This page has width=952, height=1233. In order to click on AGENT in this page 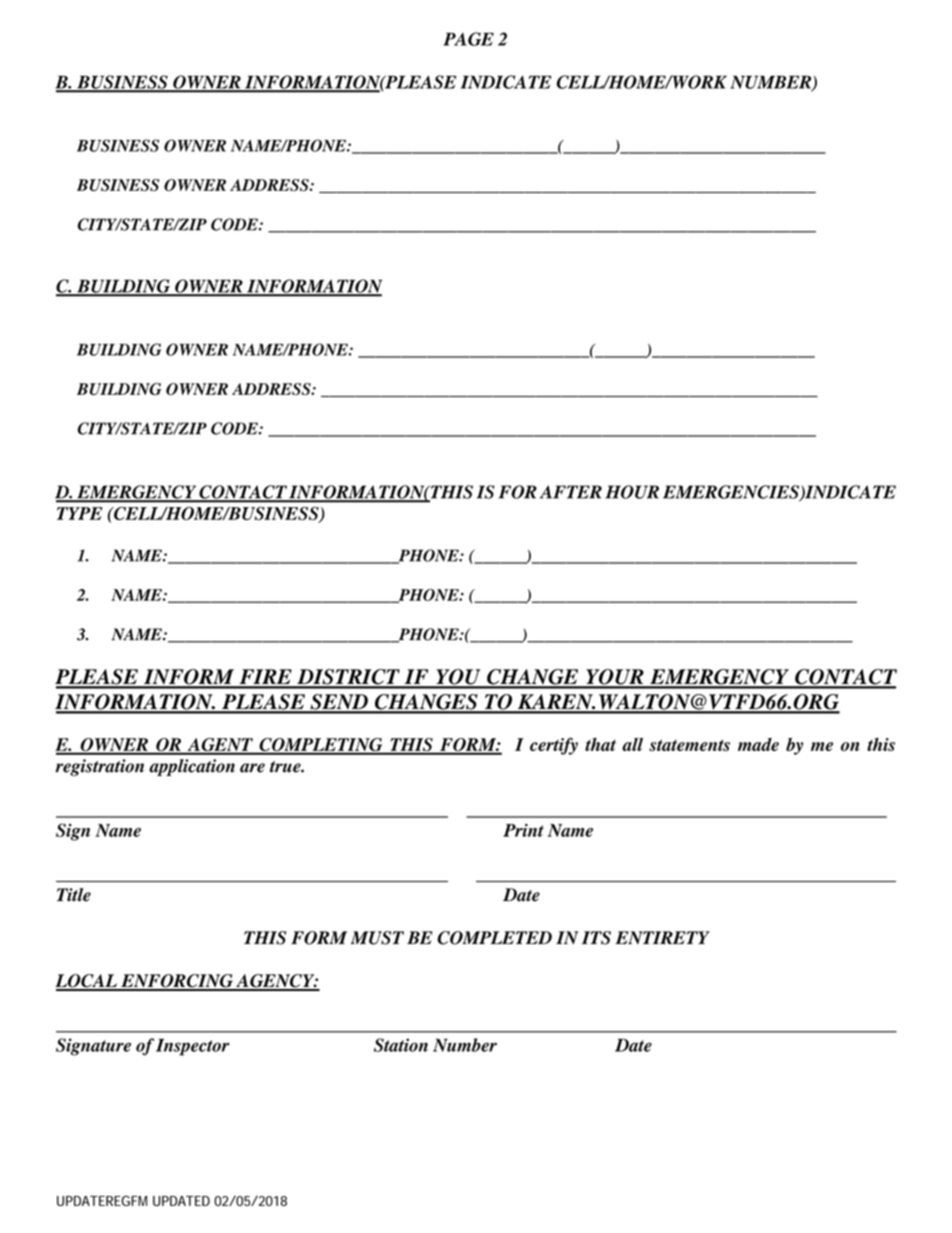, I will do `click(220, 746)`.
